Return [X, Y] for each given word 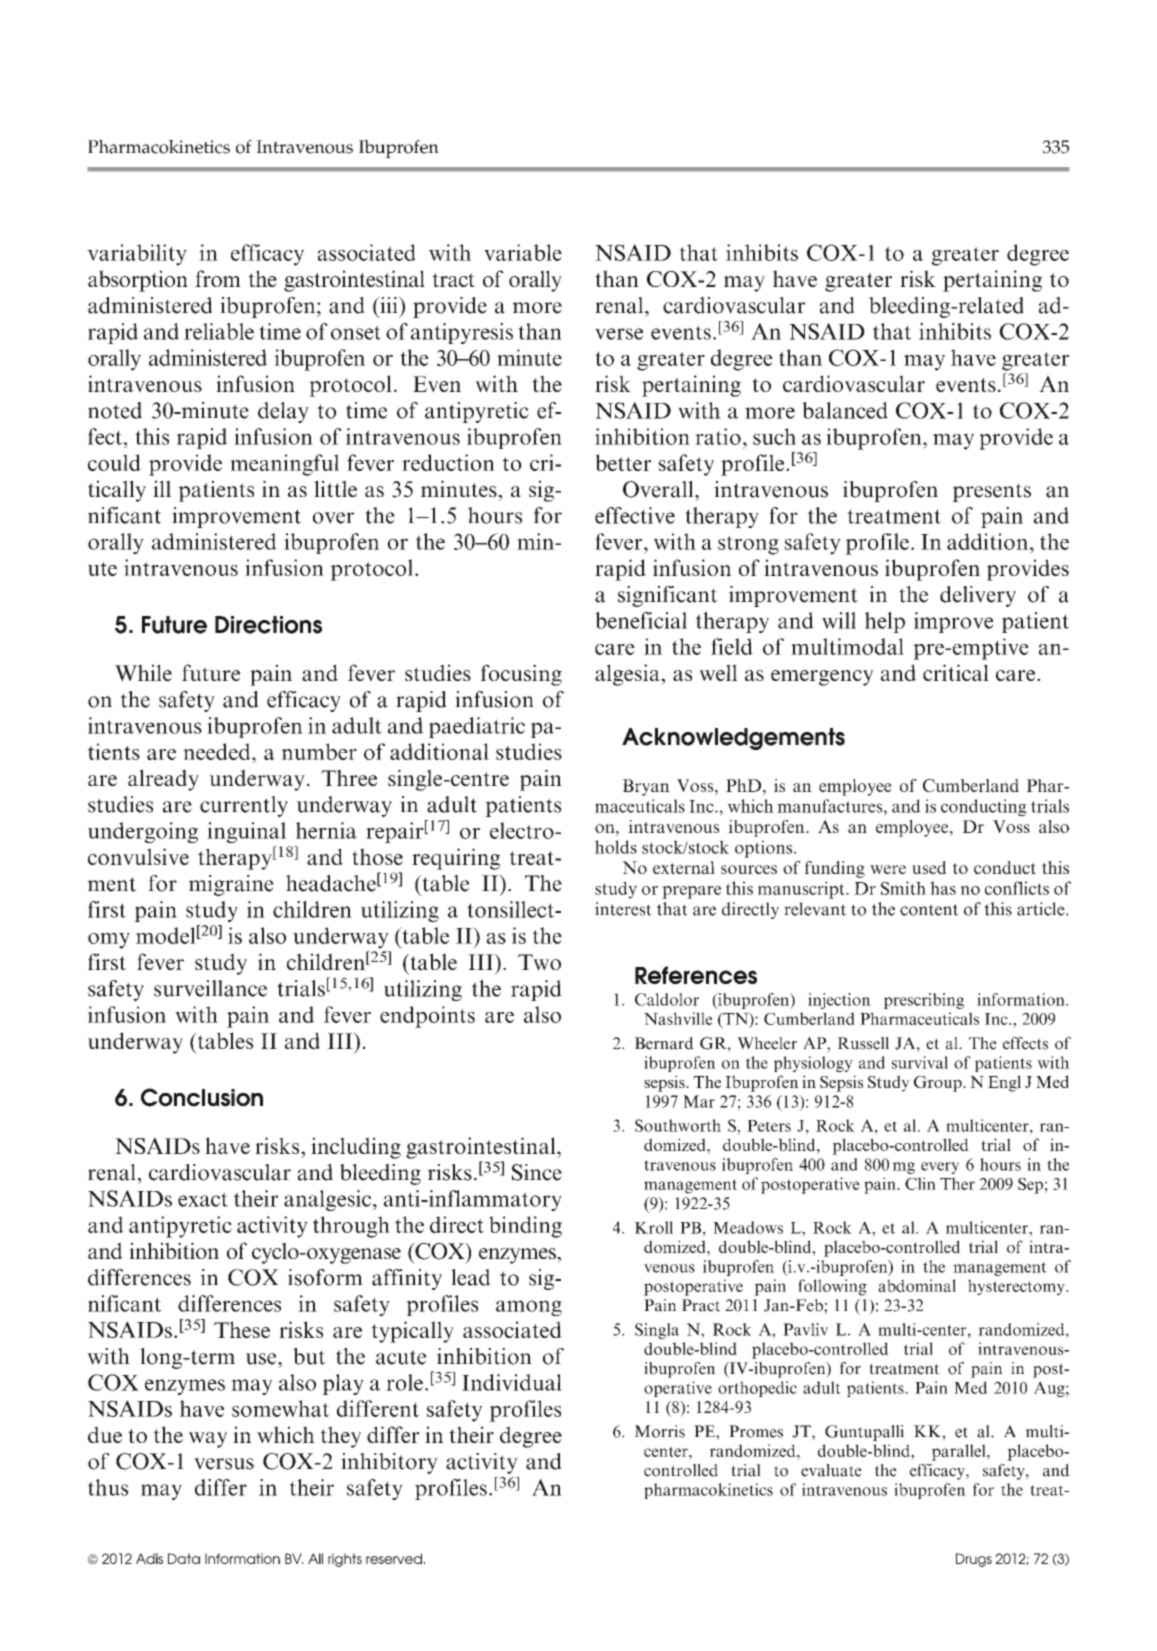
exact [203, 1199]
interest [623, 909]
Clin [920, 1183]
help [885, 622]
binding [525, 1227]
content [929, 910]
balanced [845, 410]
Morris [660, 1431]
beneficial [641, 620]
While [143, 673]
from [218, 278]
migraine [231, 885]
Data [184, 1558]
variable [523, 252]
